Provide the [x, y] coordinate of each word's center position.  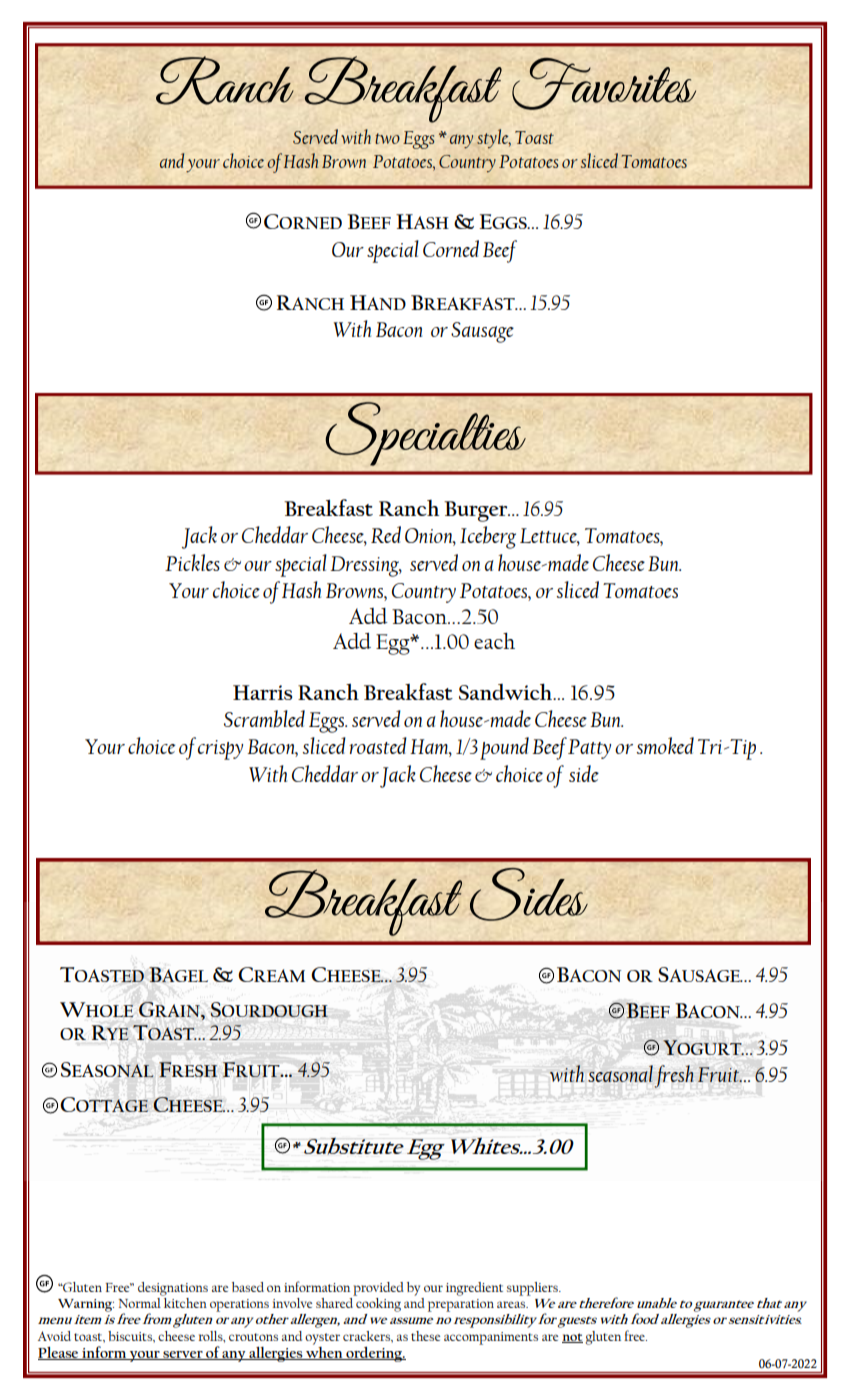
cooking [377, 1303]
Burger [477, 511]
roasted [378, 745]
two [387, 138]
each [494, 641]
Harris [263, 692]
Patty [589, 749]
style [494, 139]
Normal [140, 1301]
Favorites [604, 84]
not [572, 1338]
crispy [220, 750]
